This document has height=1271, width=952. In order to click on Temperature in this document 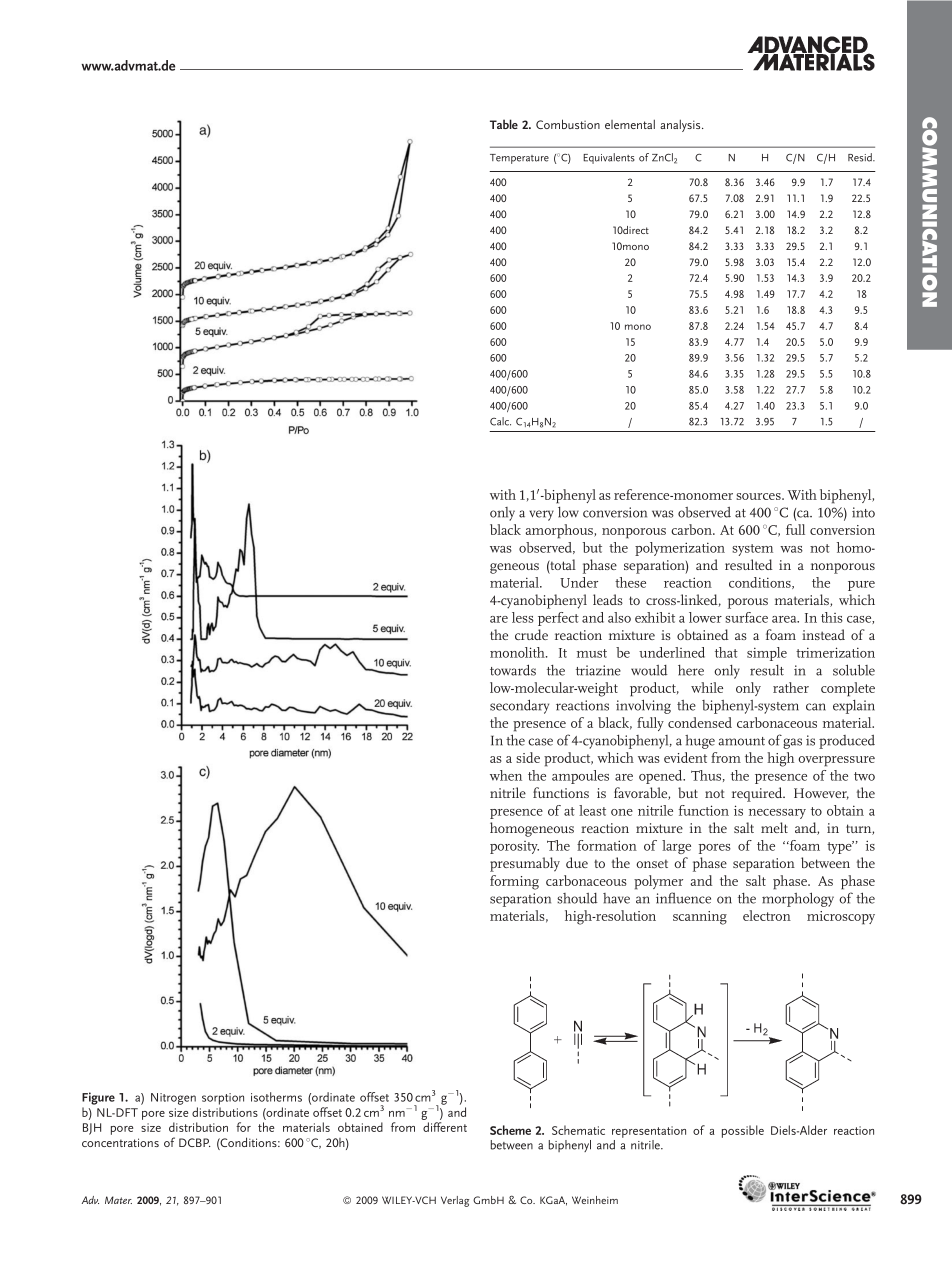, I will do `click(519, 159)`.
